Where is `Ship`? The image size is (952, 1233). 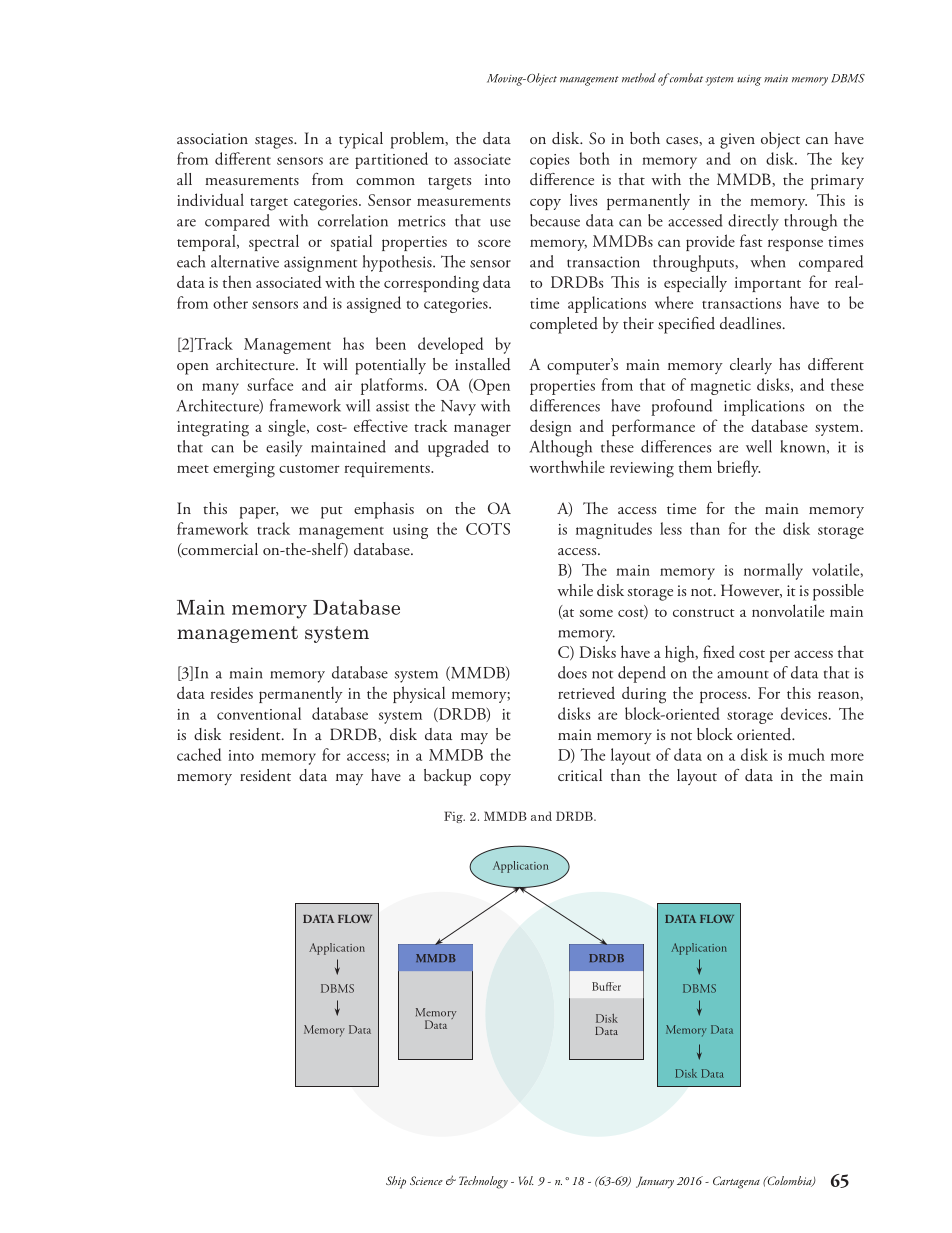
Ship is located at coordinates (396, 1182).
